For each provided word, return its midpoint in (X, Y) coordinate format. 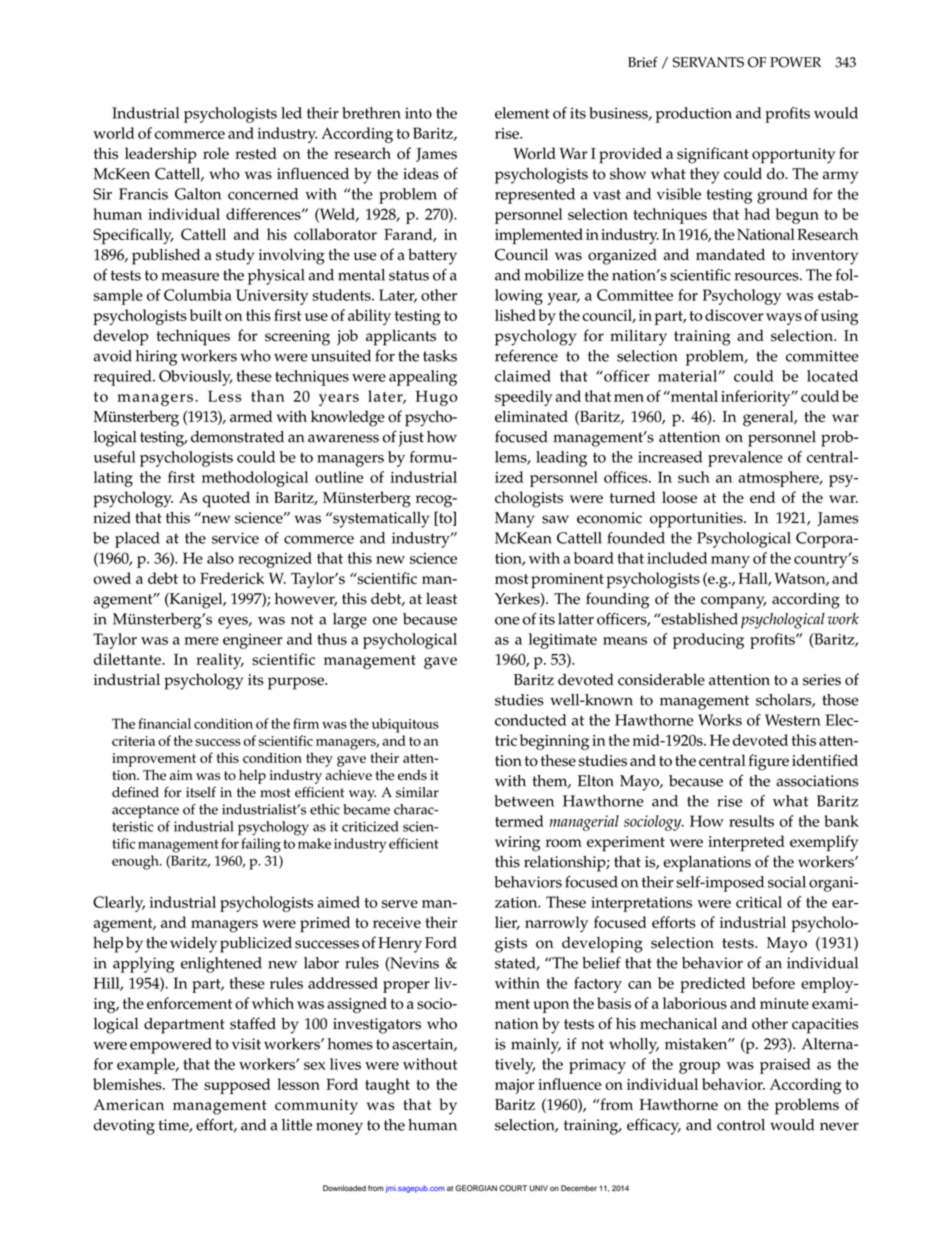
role (216, 153)
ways (784, 319)
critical (759, 902)
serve (400, 904)
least (441, 598)
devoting (124, 1127)
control (741, 1125)
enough (136, 862)
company (733, 602)
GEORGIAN (476, 1188)
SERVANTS (708, 62)
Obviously (196, 378)
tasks (440, 356)
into (418, 113)
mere (201, 641)
